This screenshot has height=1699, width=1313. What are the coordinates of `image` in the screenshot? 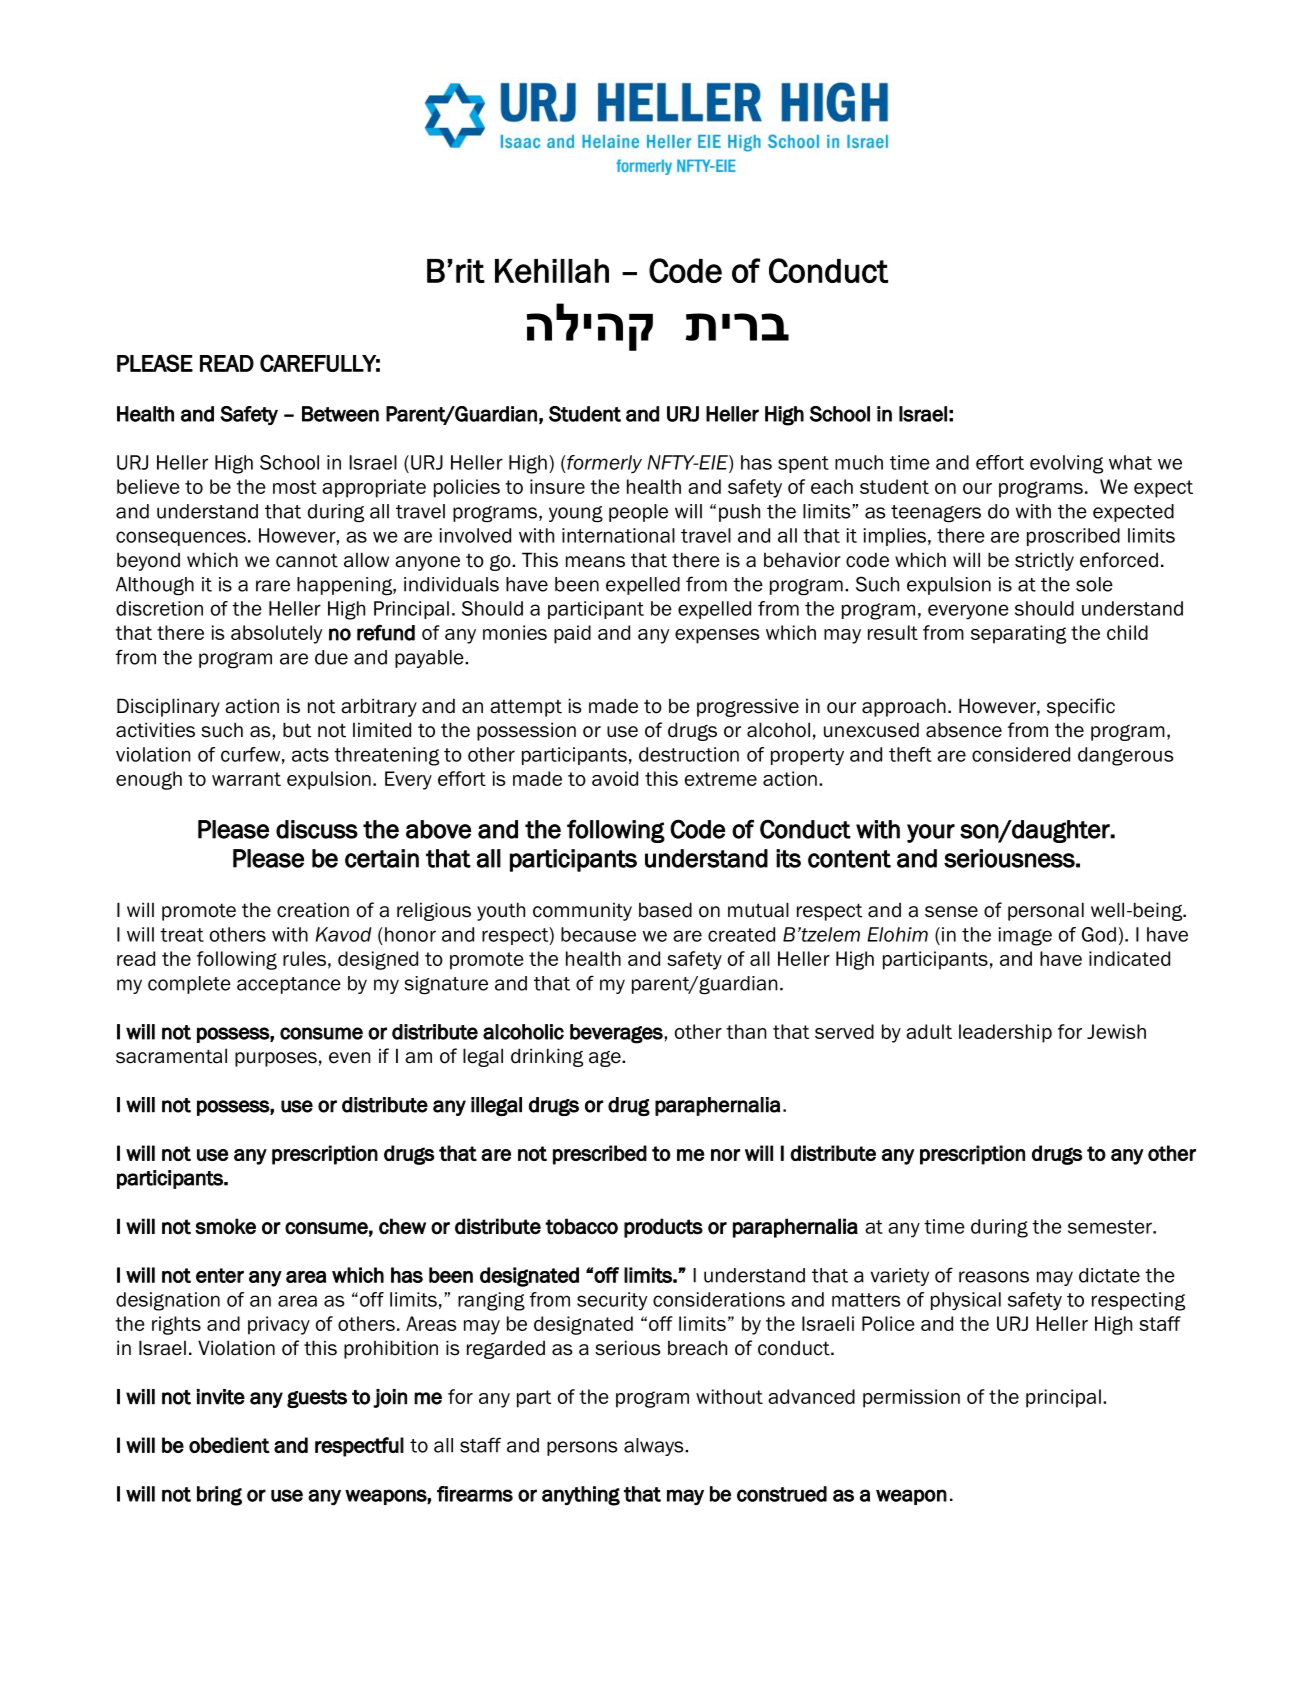 It's located at (1025, 936).
